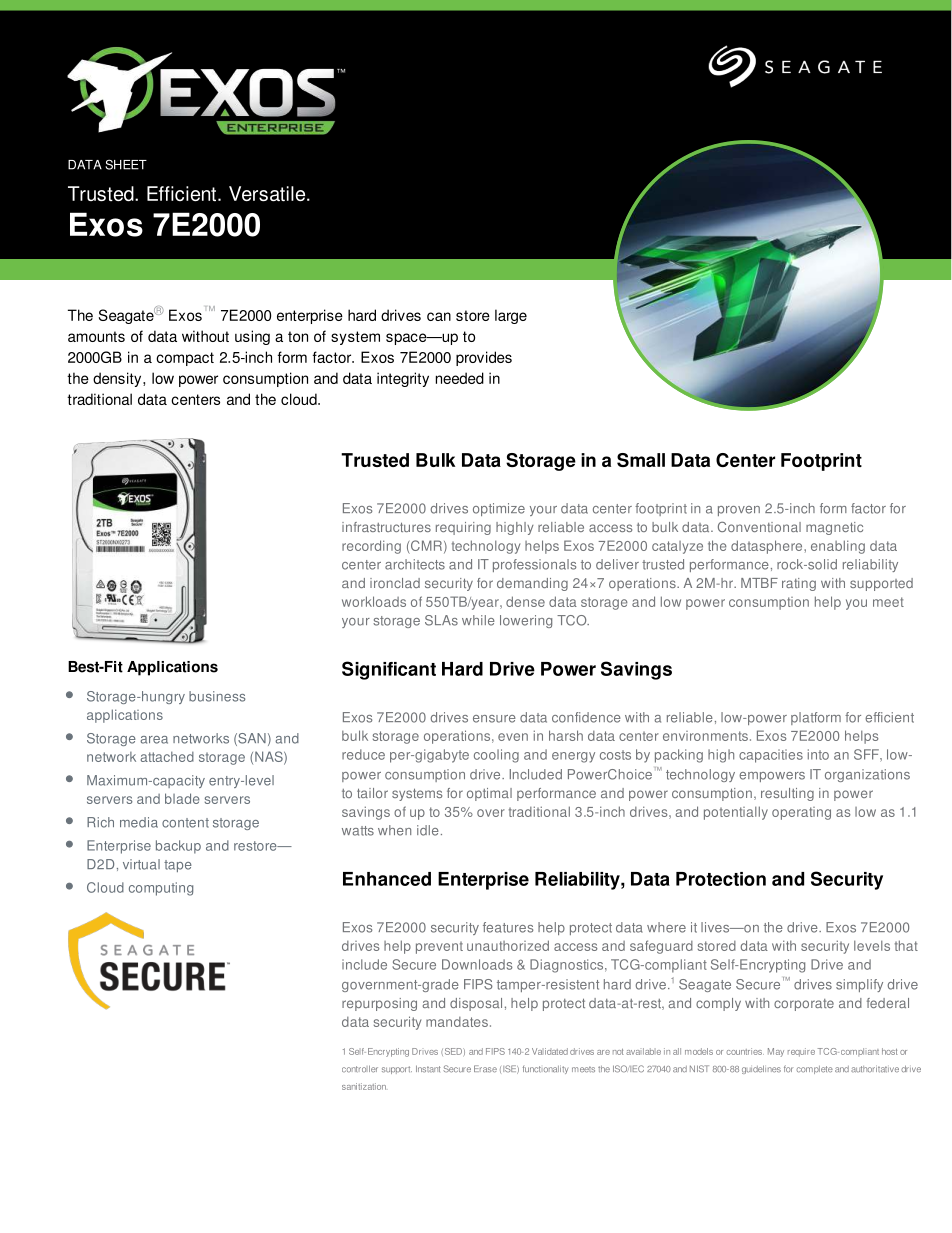 The width and height of the screenshot is (952, 1233). Describe the element at coordinates (118, 379) in the screenshot. I see `density` at that location.
